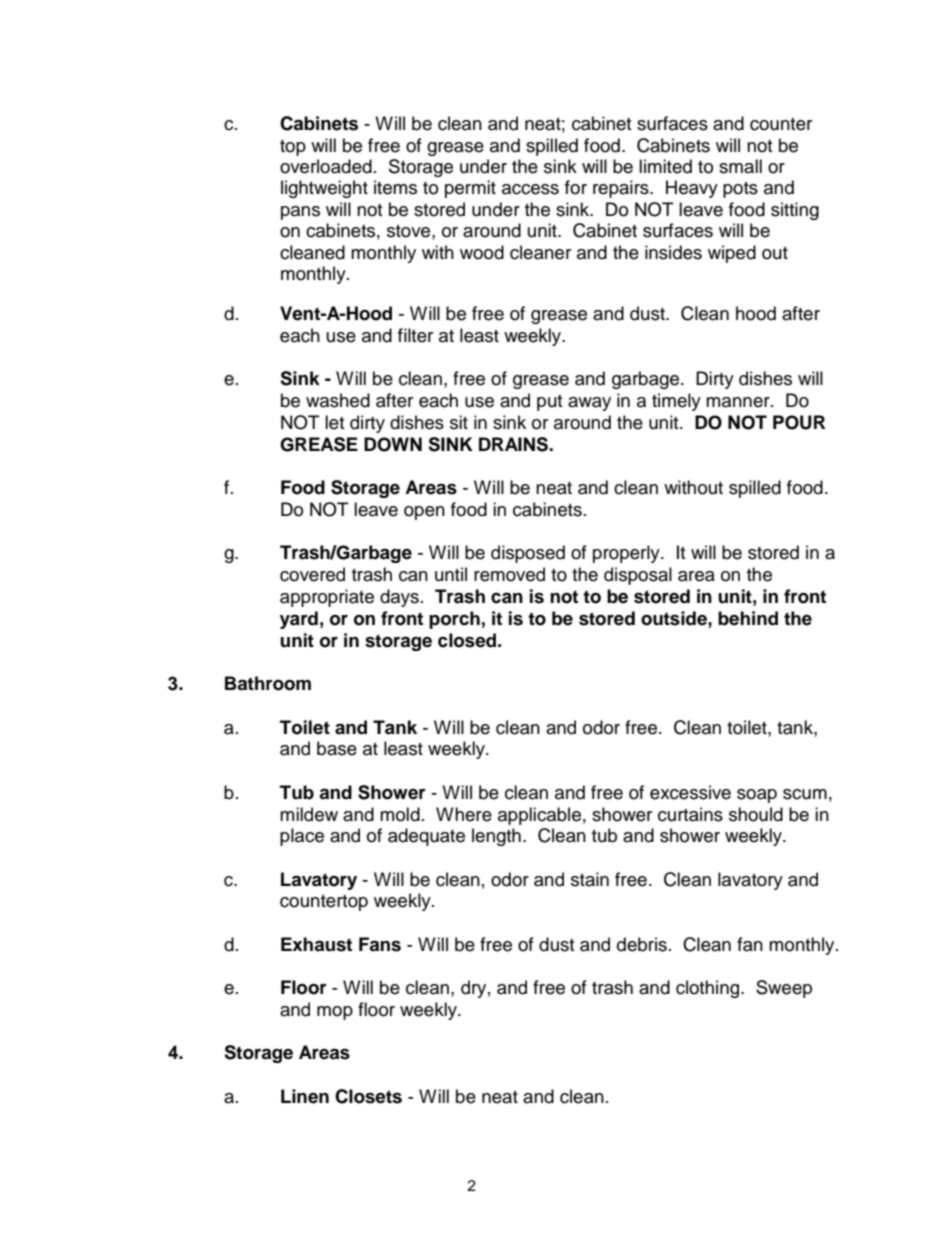 The image size is (952, 1233). What do you see at coordinates (740, 190) in the screenshot?
I see `pots` at bounding box center [740, 190].
